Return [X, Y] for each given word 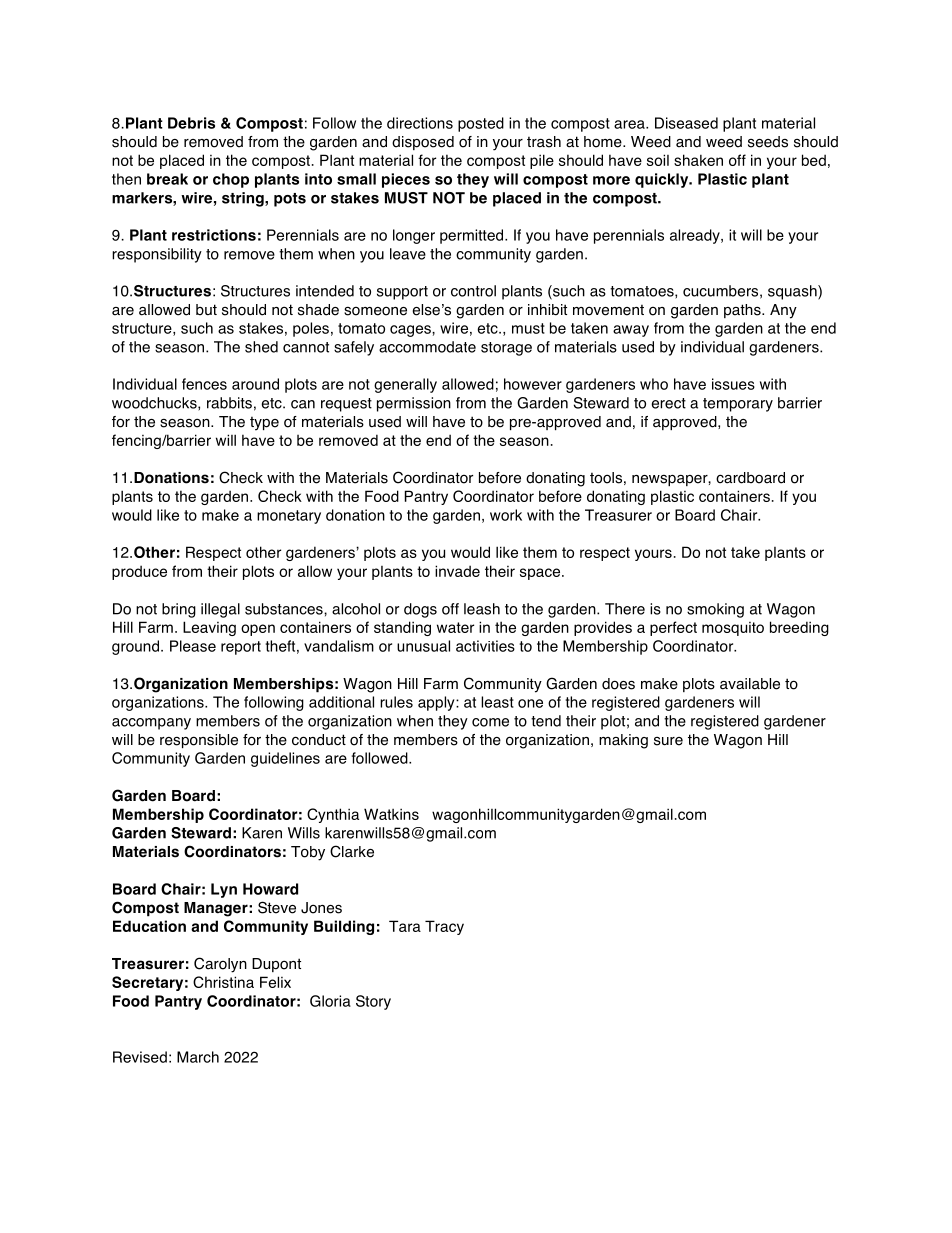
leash [482, 609]
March [198, 1057]
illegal [220, 610]
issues [733, 384]
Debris [191, 123]
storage [506, 349]
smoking [715, 610]
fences [204, 384]
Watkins [391, 814]
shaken [698, 160]
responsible [199, 741]
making [623, 741]
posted [481, 124]
